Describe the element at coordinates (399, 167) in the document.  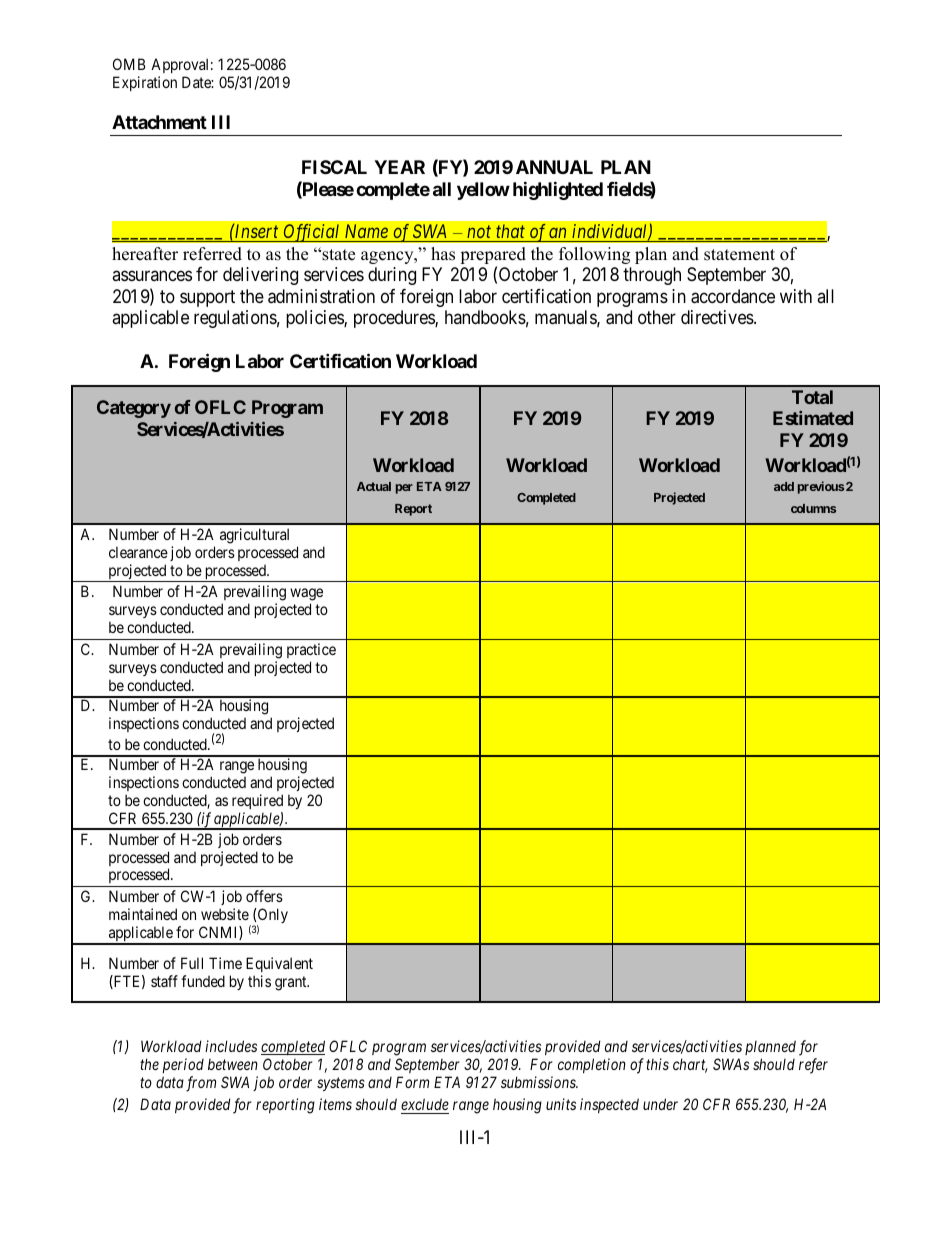
I see `YEAR` at that location.
